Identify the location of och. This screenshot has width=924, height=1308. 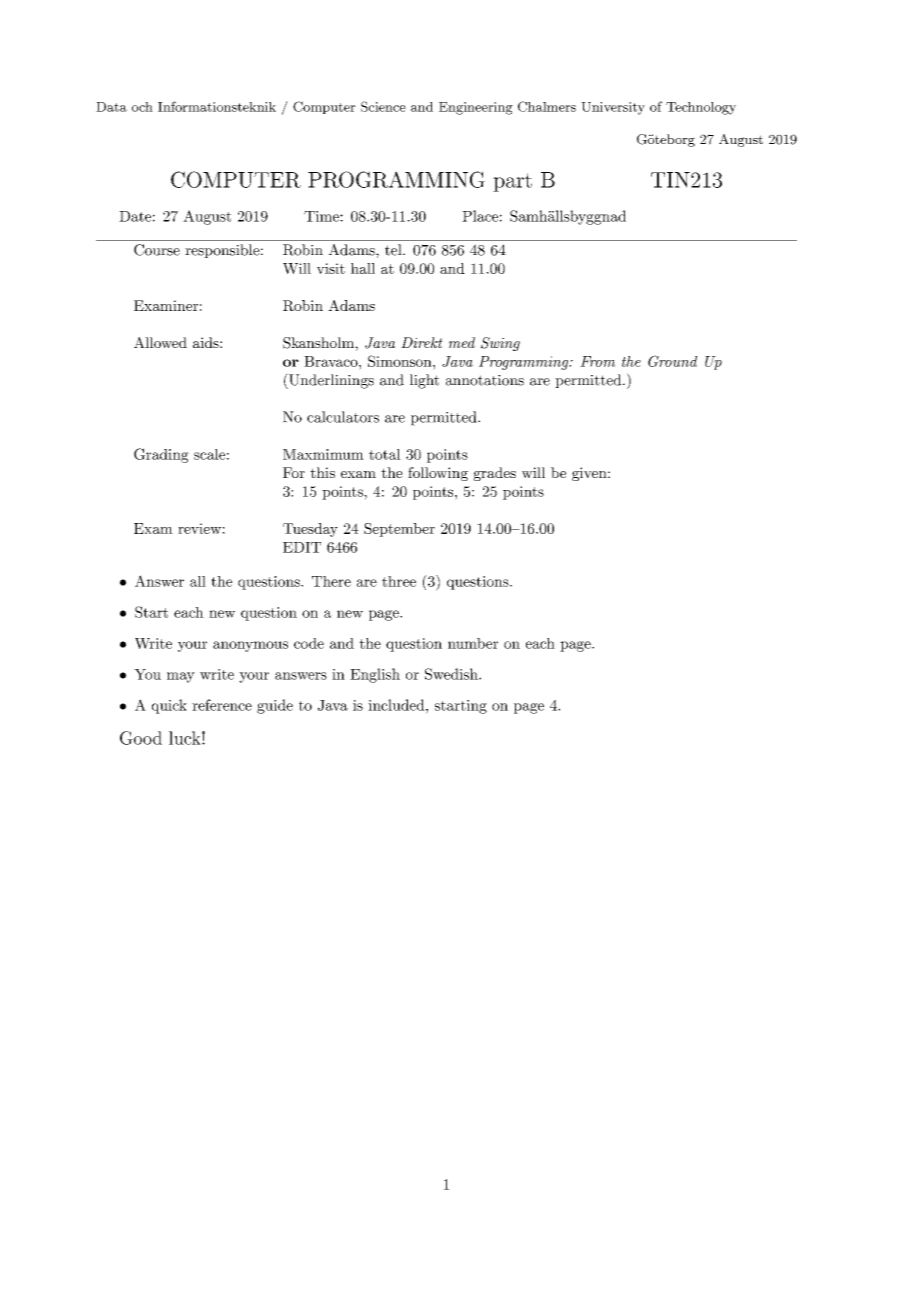
(142, 107).
